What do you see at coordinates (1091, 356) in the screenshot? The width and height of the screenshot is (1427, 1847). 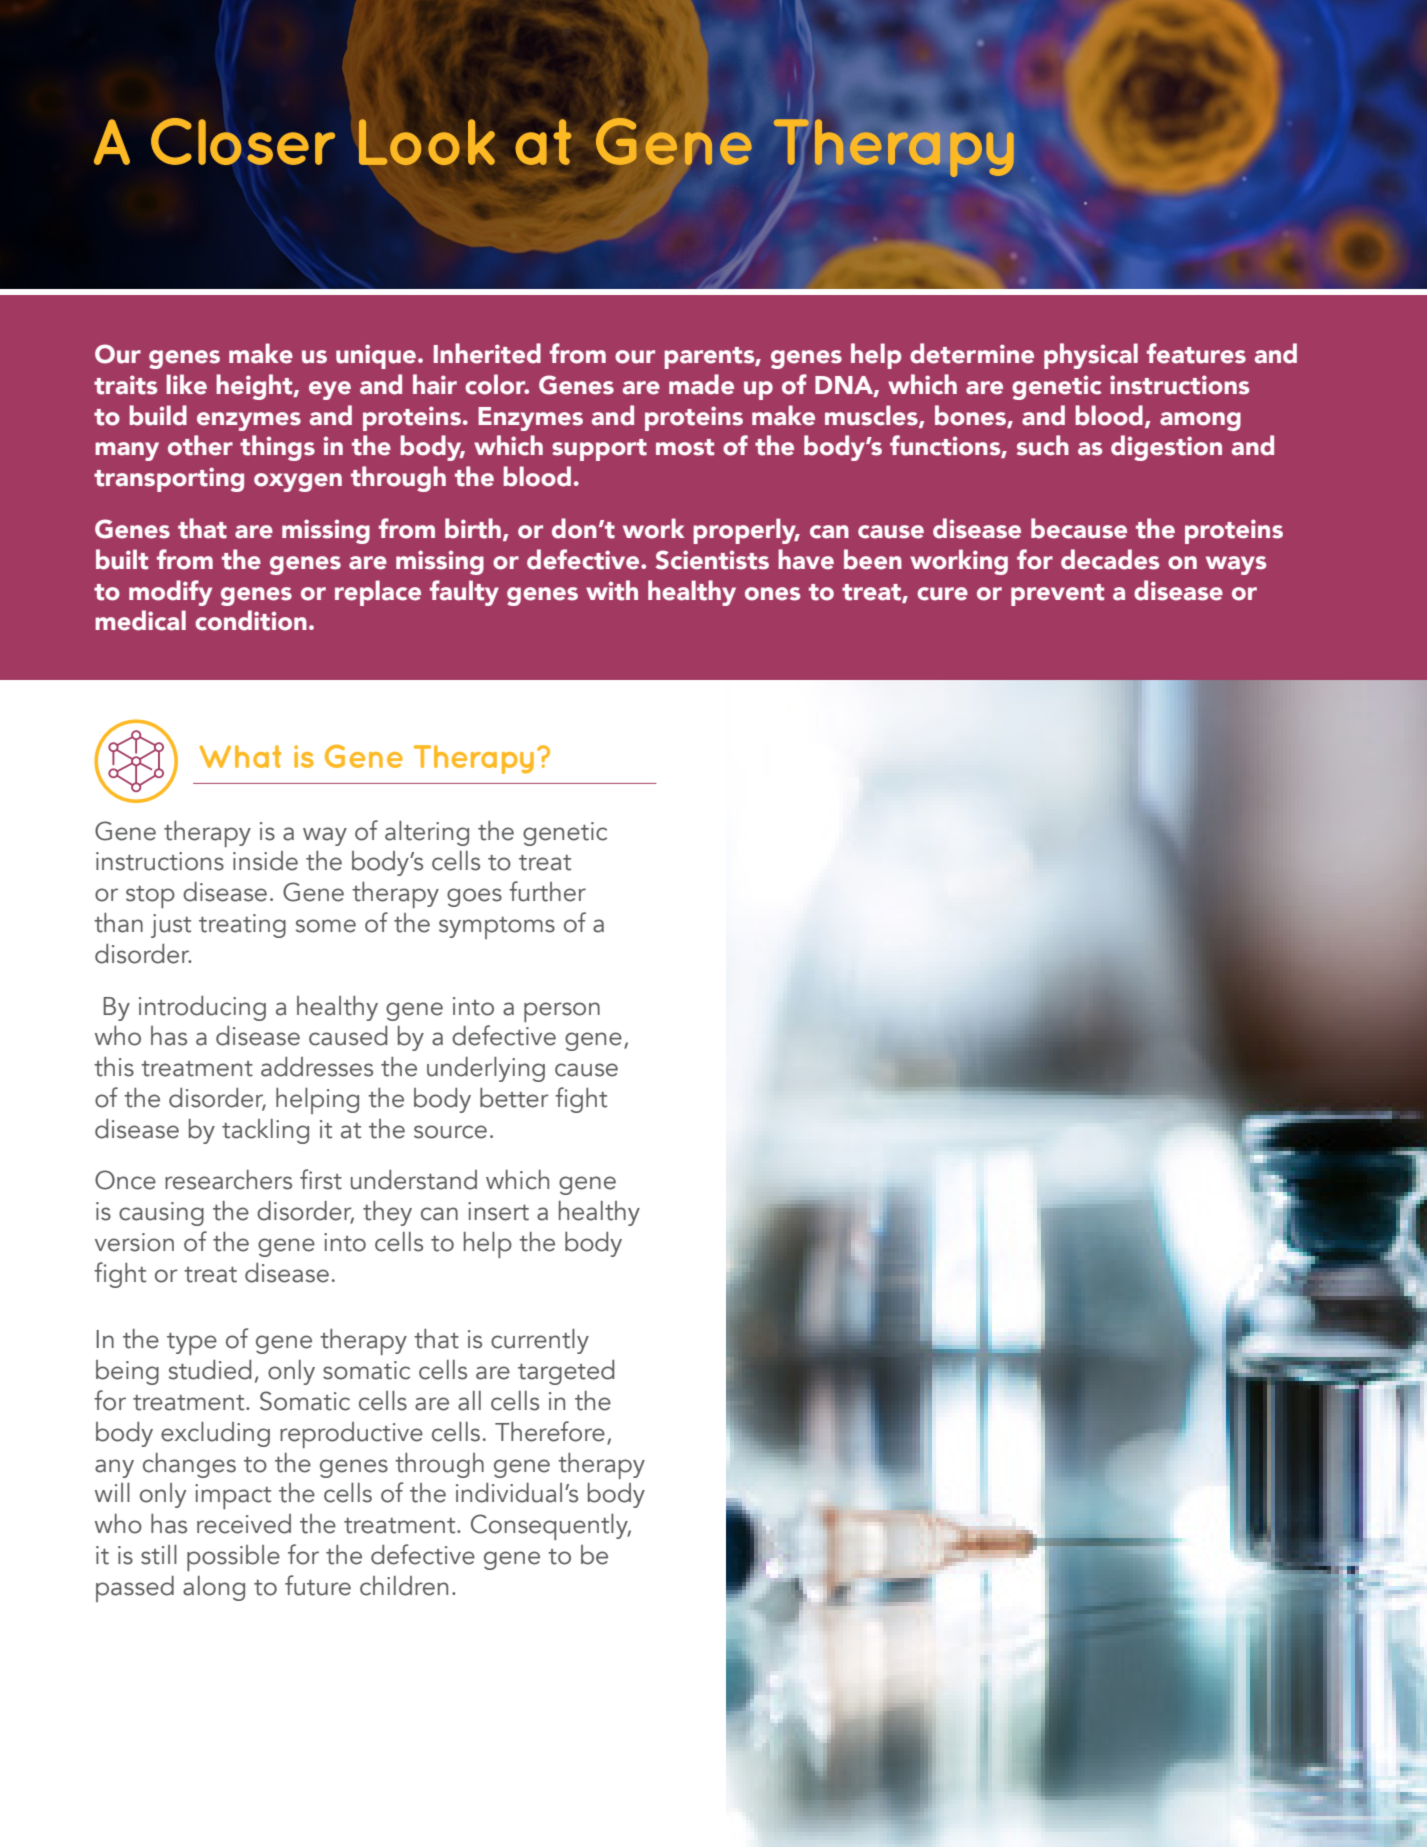 I see `physical` at bounding box center [1091, 356].
